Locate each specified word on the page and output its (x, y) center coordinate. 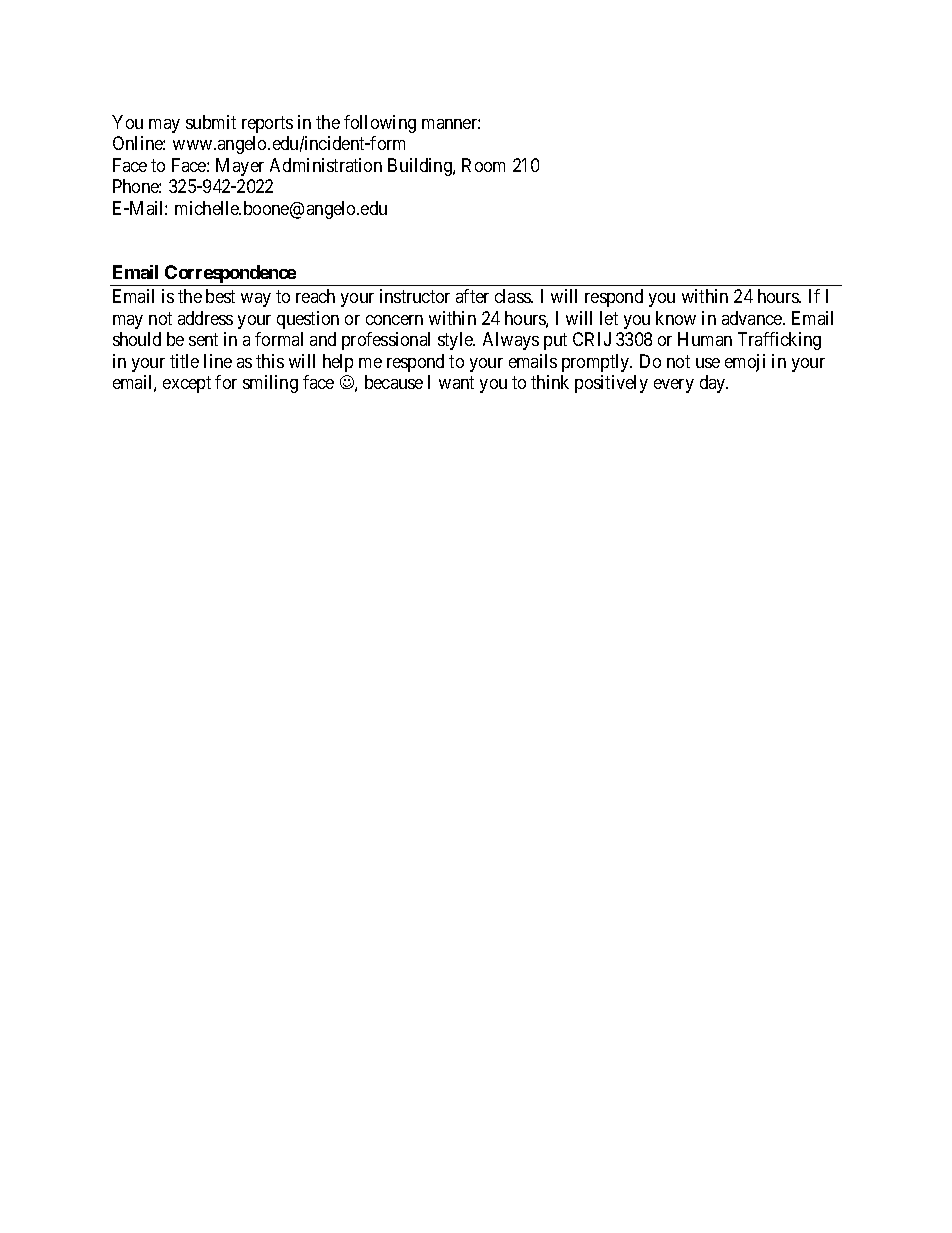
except (187, 384)
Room (483, 165)
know (676, 318)
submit (211, 122)
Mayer (240, 167)
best (220, 296)
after (472, 296)
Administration (326, 165)
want (456, 382)
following (380, 124)
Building (421, 167)
